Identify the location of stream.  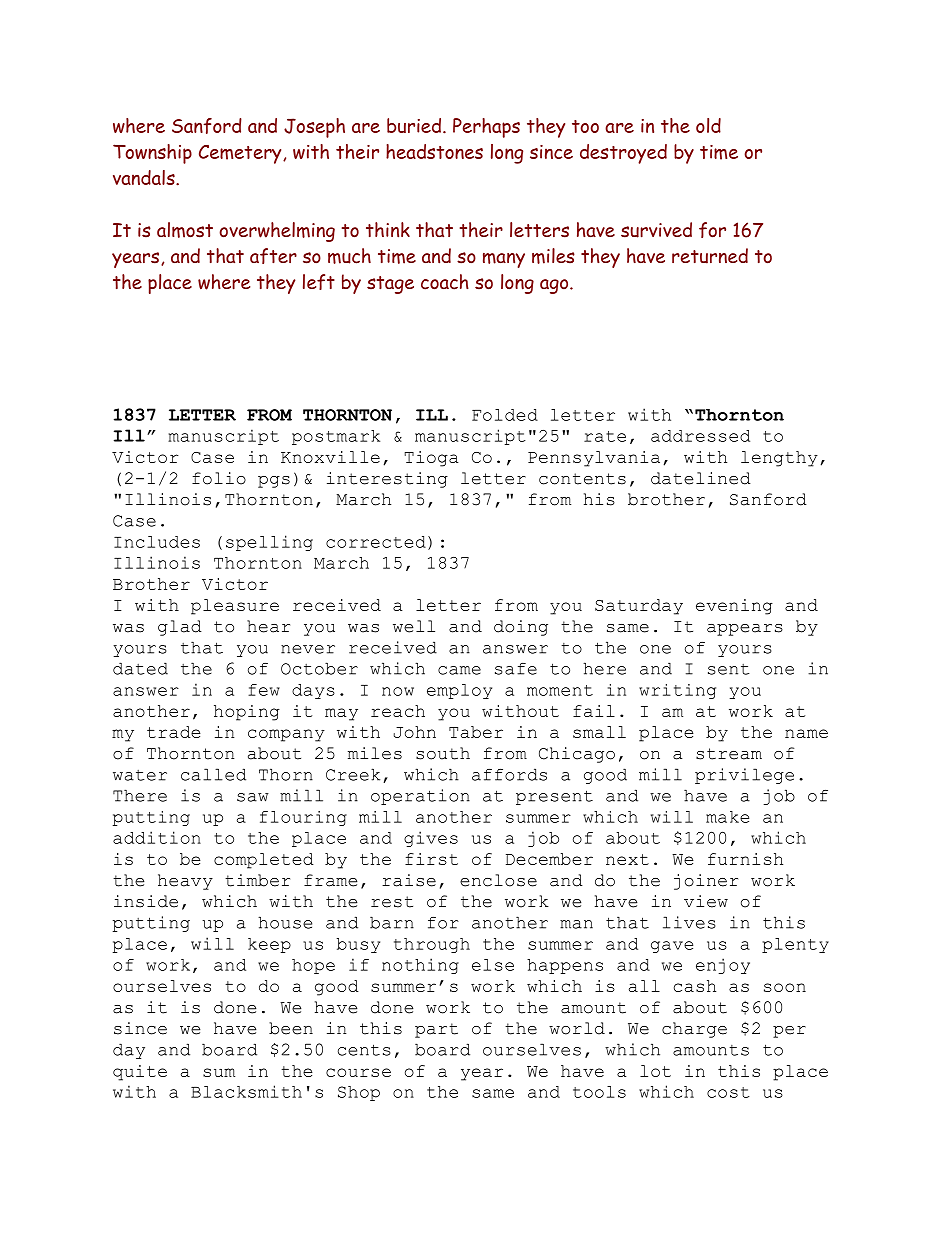
(729, 754).
